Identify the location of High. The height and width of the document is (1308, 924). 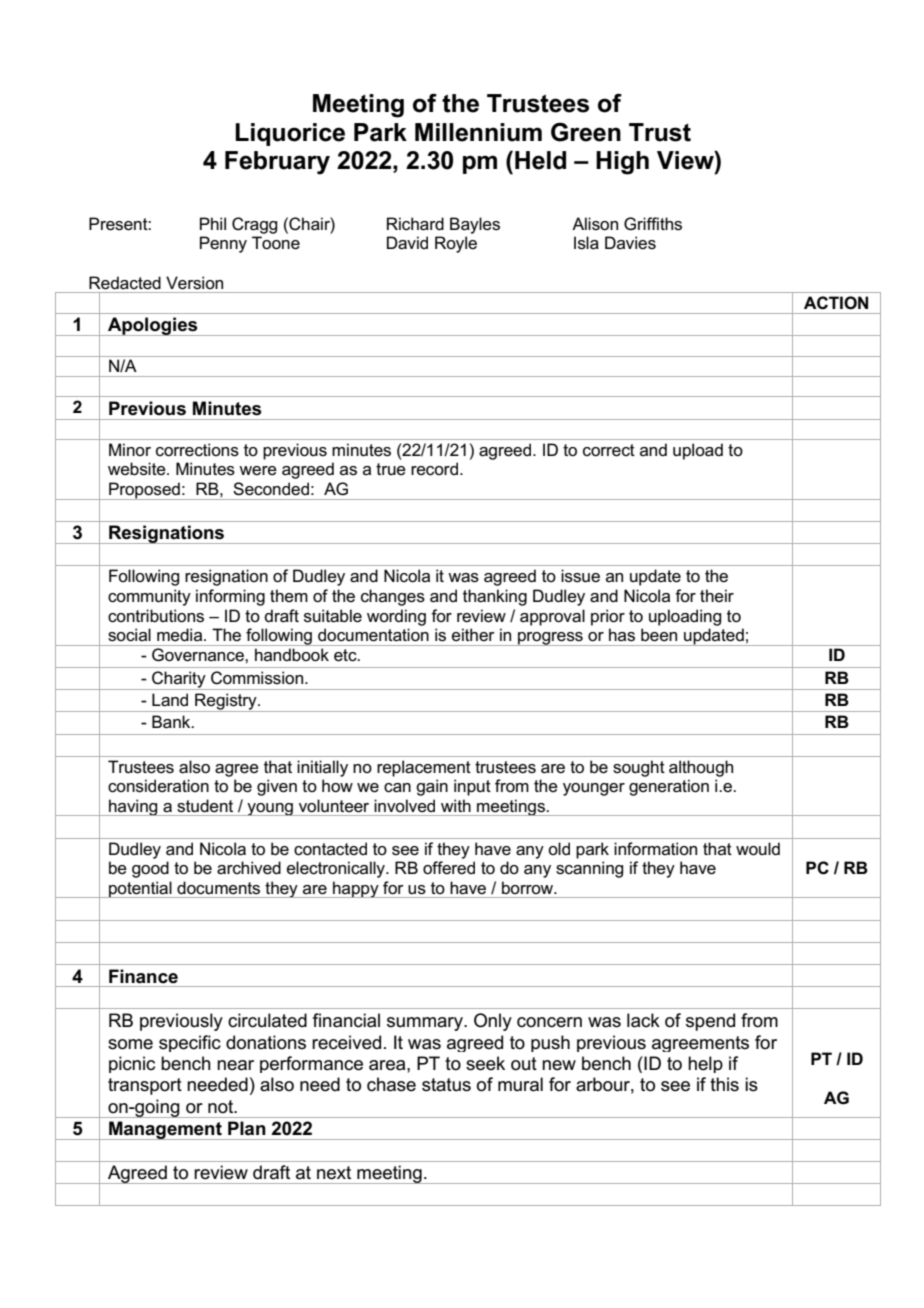
(622, 163).
